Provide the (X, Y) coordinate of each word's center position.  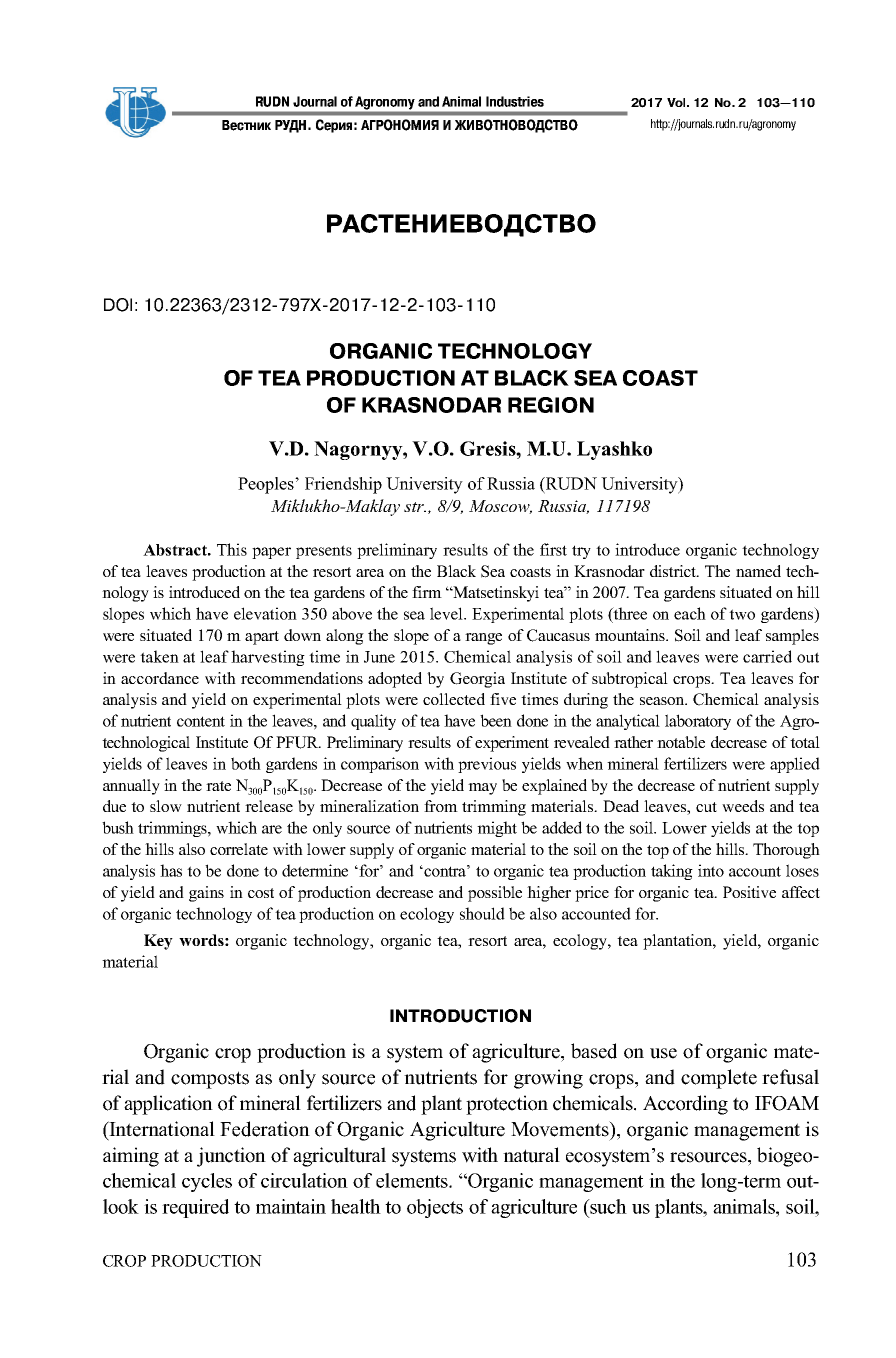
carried (767, 656)
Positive (749, 892)
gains (206, 894)
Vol (677, 102)
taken (159, 656)
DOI (118, 305)
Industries (515, 101)
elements (413, 1180)
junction (231, 1157)
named (758, 571)
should (482, 913)
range (483, 639)
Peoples (267, 485)
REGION (551, 405)
